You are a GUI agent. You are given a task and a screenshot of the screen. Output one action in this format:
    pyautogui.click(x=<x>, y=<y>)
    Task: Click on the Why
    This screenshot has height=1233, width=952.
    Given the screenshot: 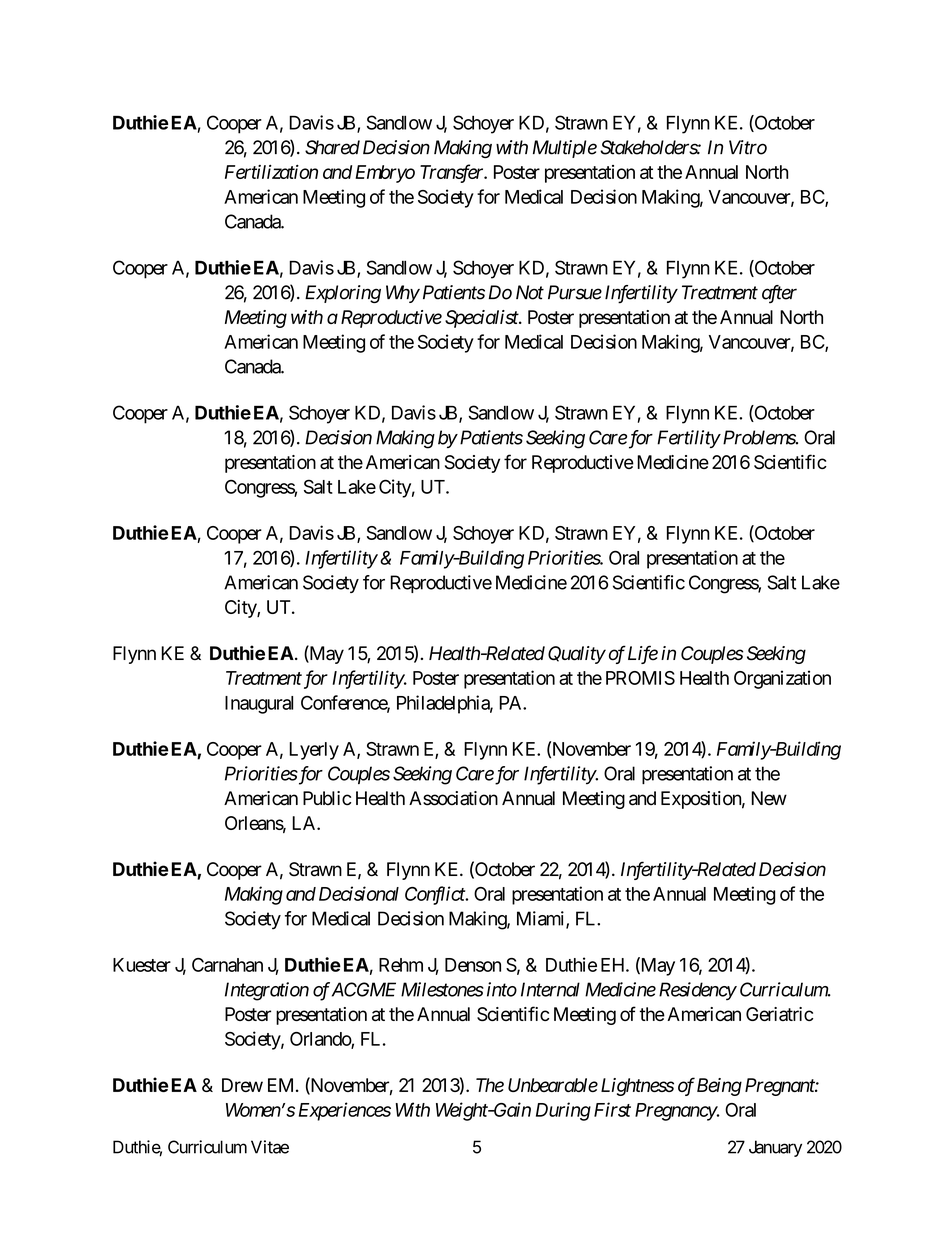 What is the action you would take?
    pyautogui.click(x=403, y=294)
